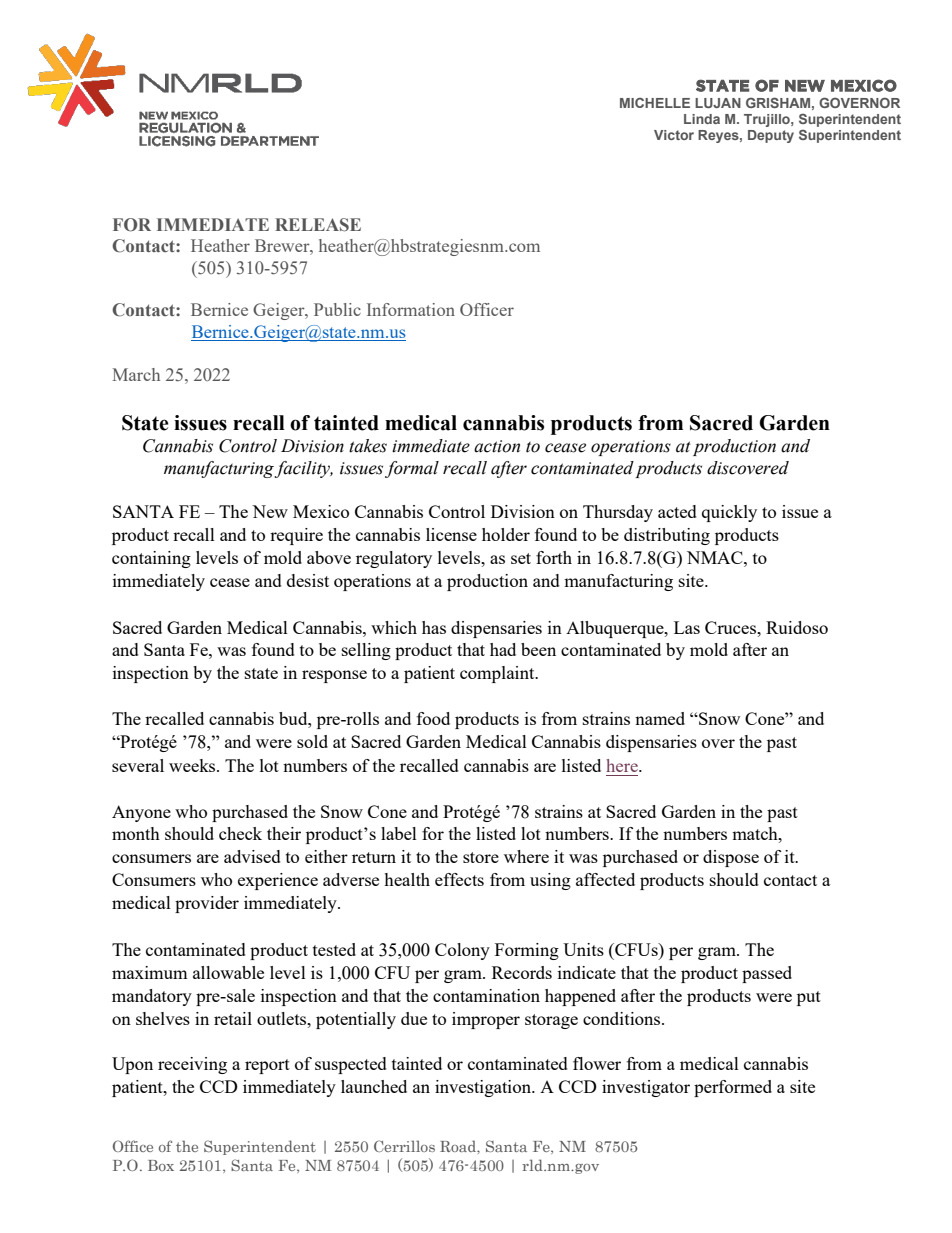 This screenshot has width=952, height=1233. I want to click on Victor, so click(674, 135).
